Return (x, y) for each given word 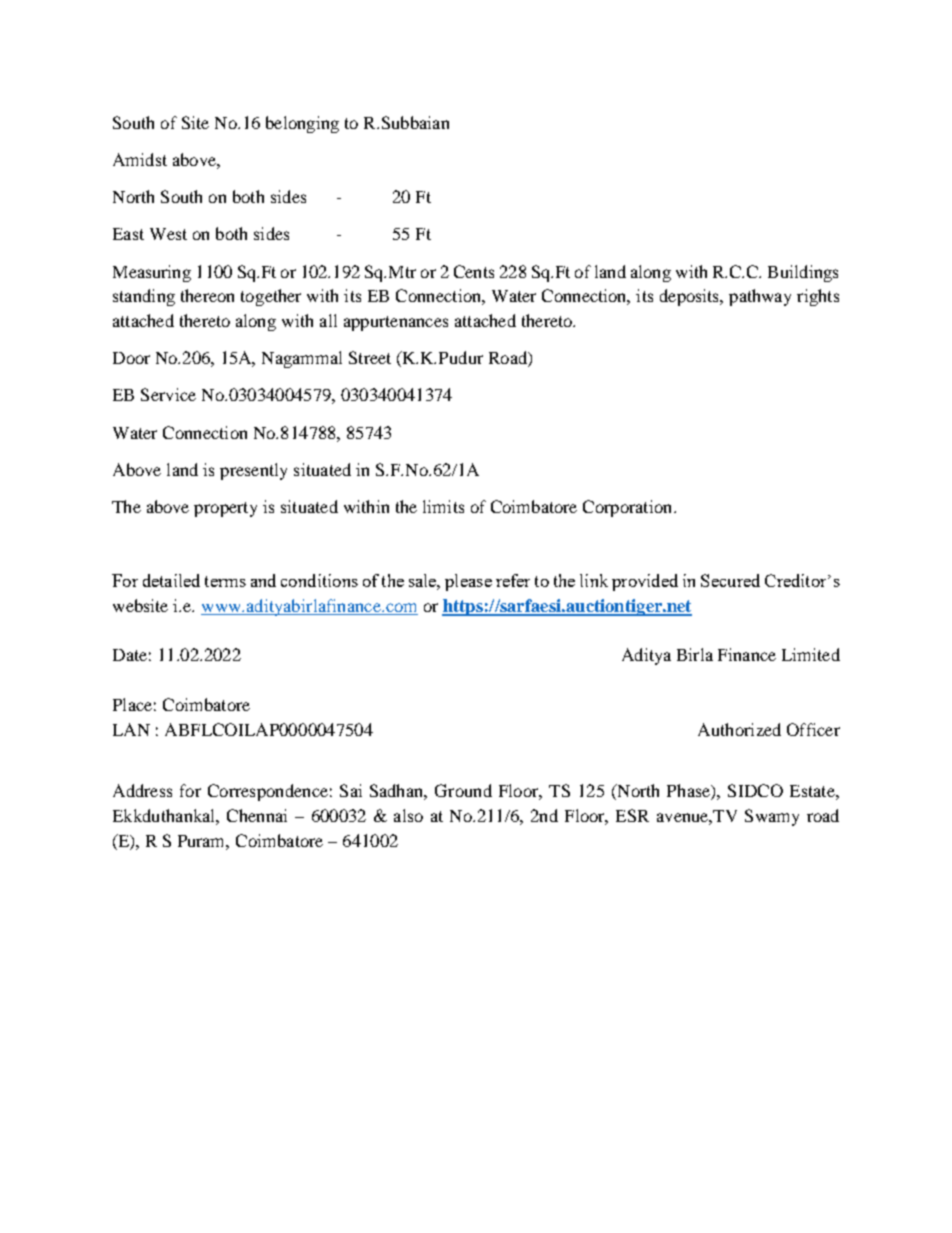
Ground (463, 790)
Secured (730, 580)
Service (168, 394)
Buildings (803, 273)
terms (225, 581)
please (468, 582)
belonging (302, 124)
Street (370, 357)
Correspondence (268, 792)
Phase (689, 792)
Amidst (140, 159)
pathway (760, 297)
